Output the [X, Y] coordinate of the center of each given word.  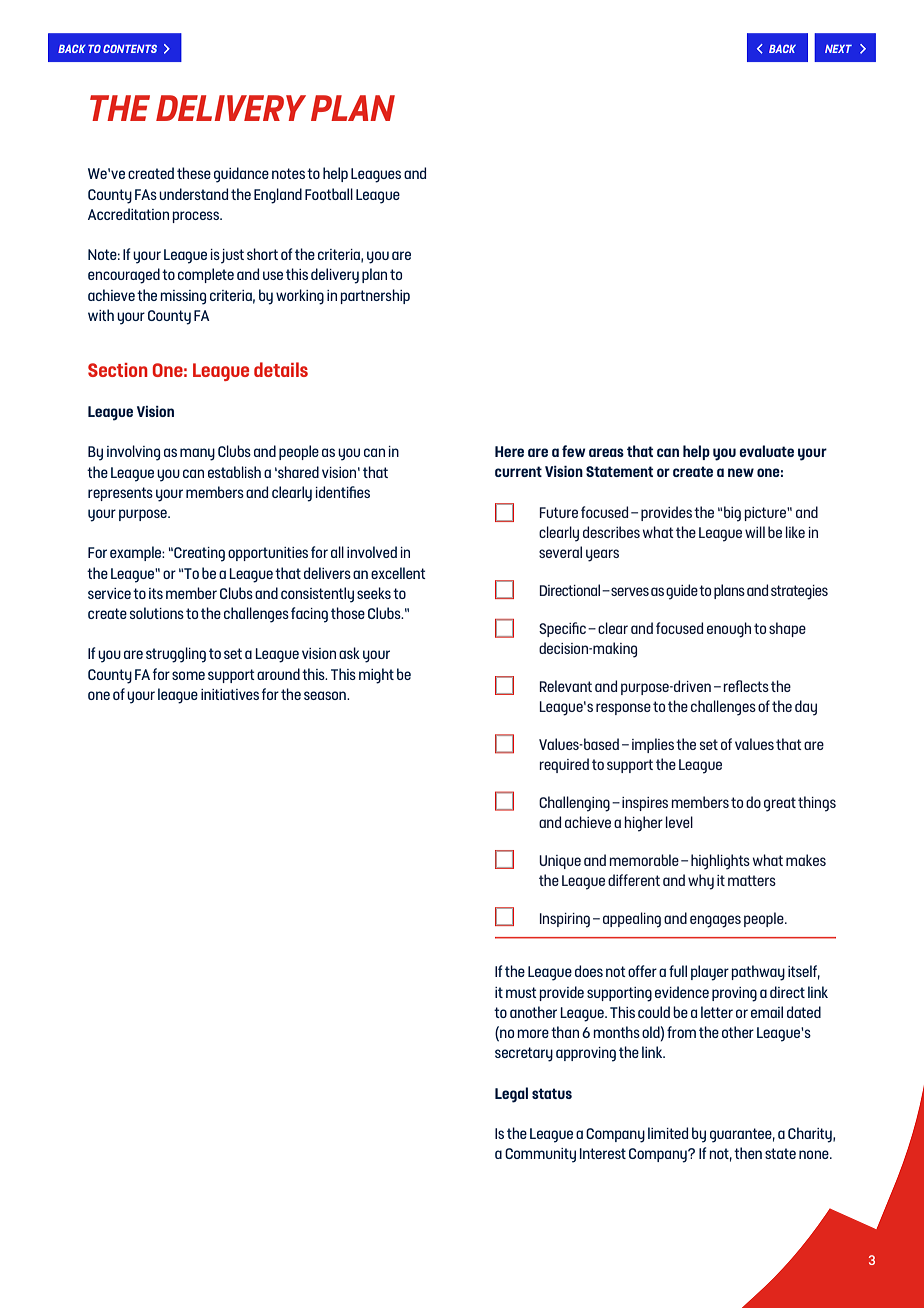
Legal [511, 1095]
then [748, 1153]
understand [193, 194]
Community [540, 1155]
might [376, 676]
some [188, 675]
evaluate [766, 451]
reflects [746, 686]
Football [329, 194]
